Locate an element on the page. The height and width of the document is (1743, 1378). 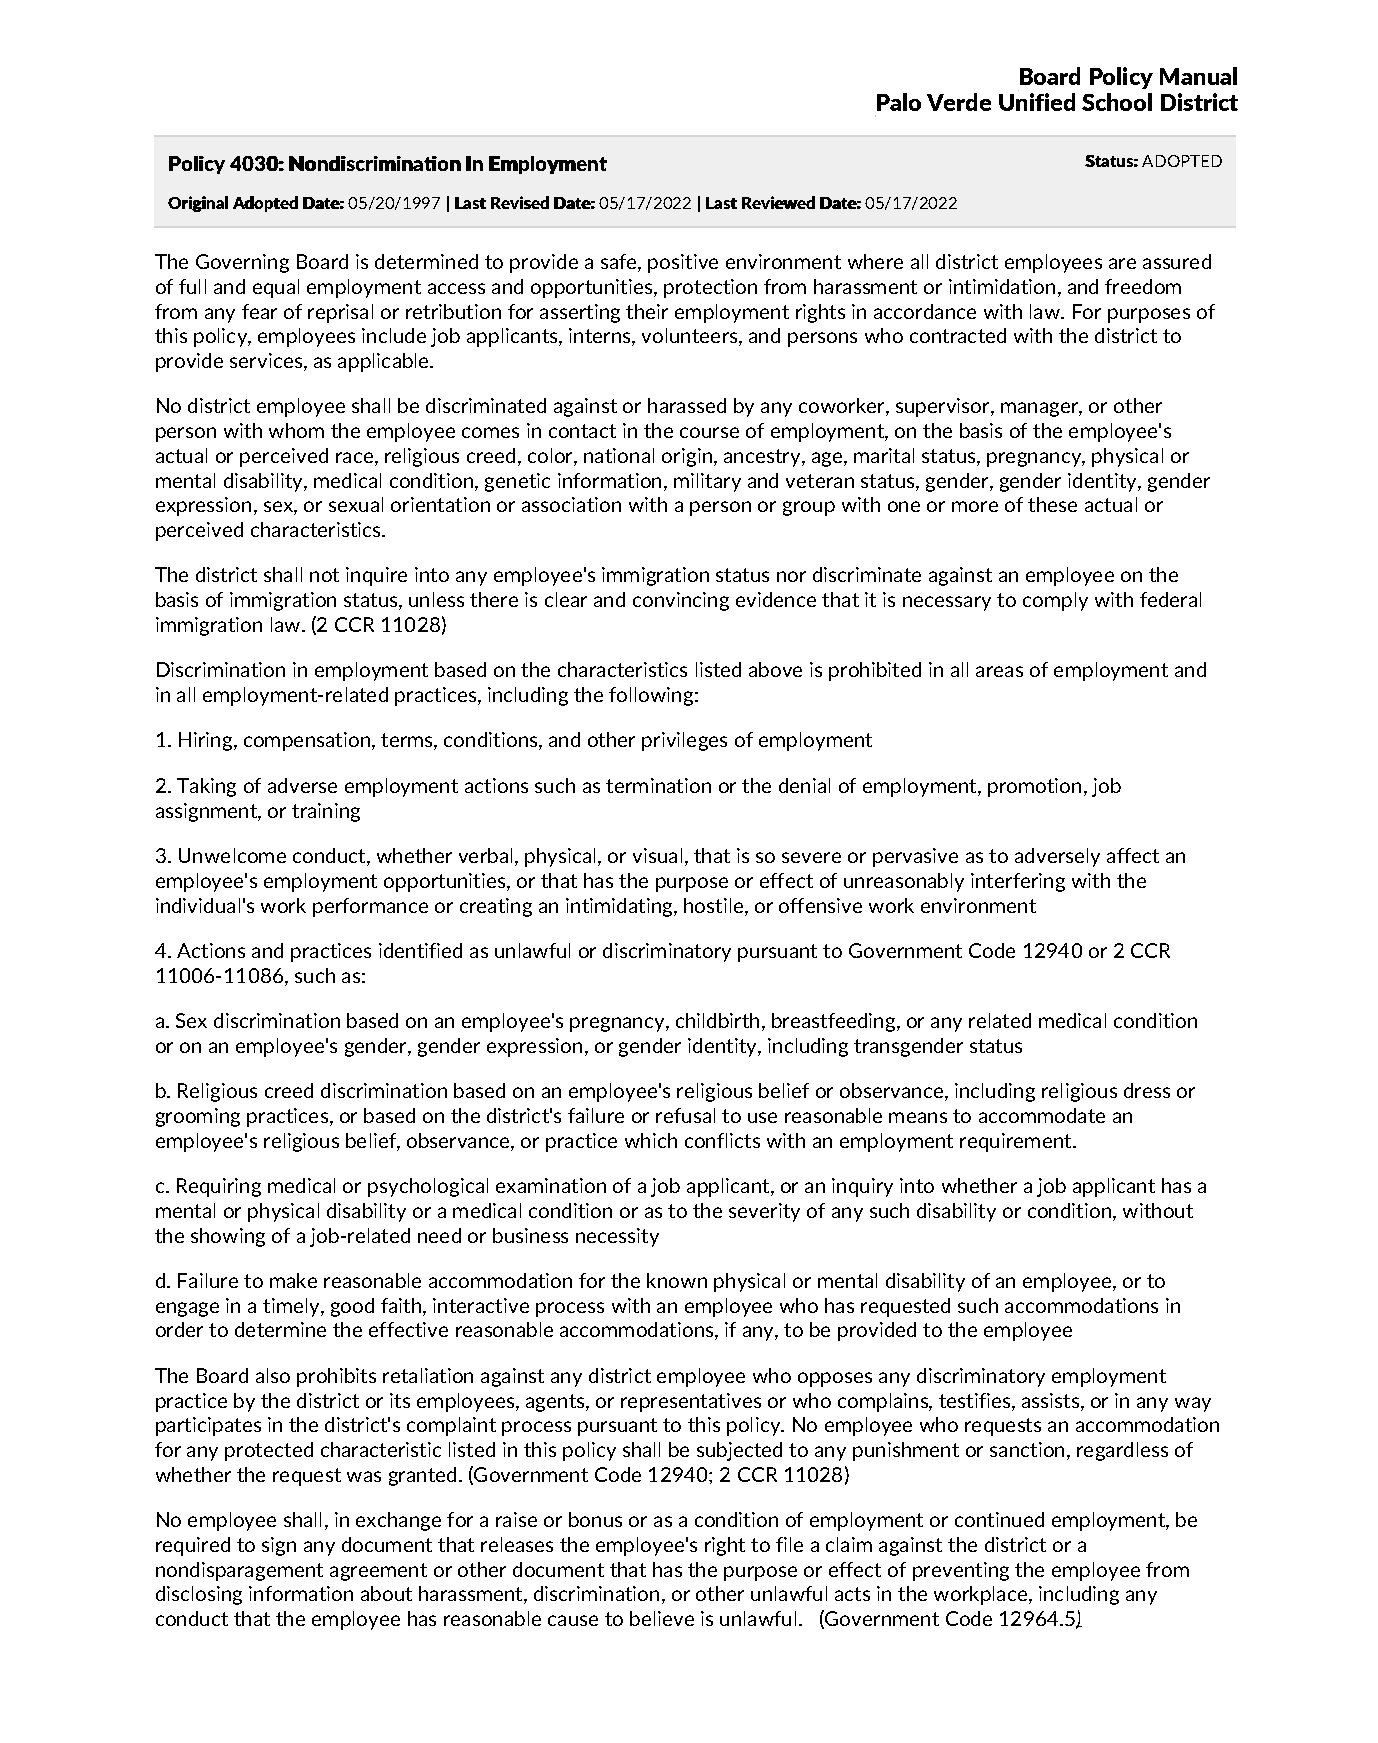
continued is located at coordinates (999, 1519).
